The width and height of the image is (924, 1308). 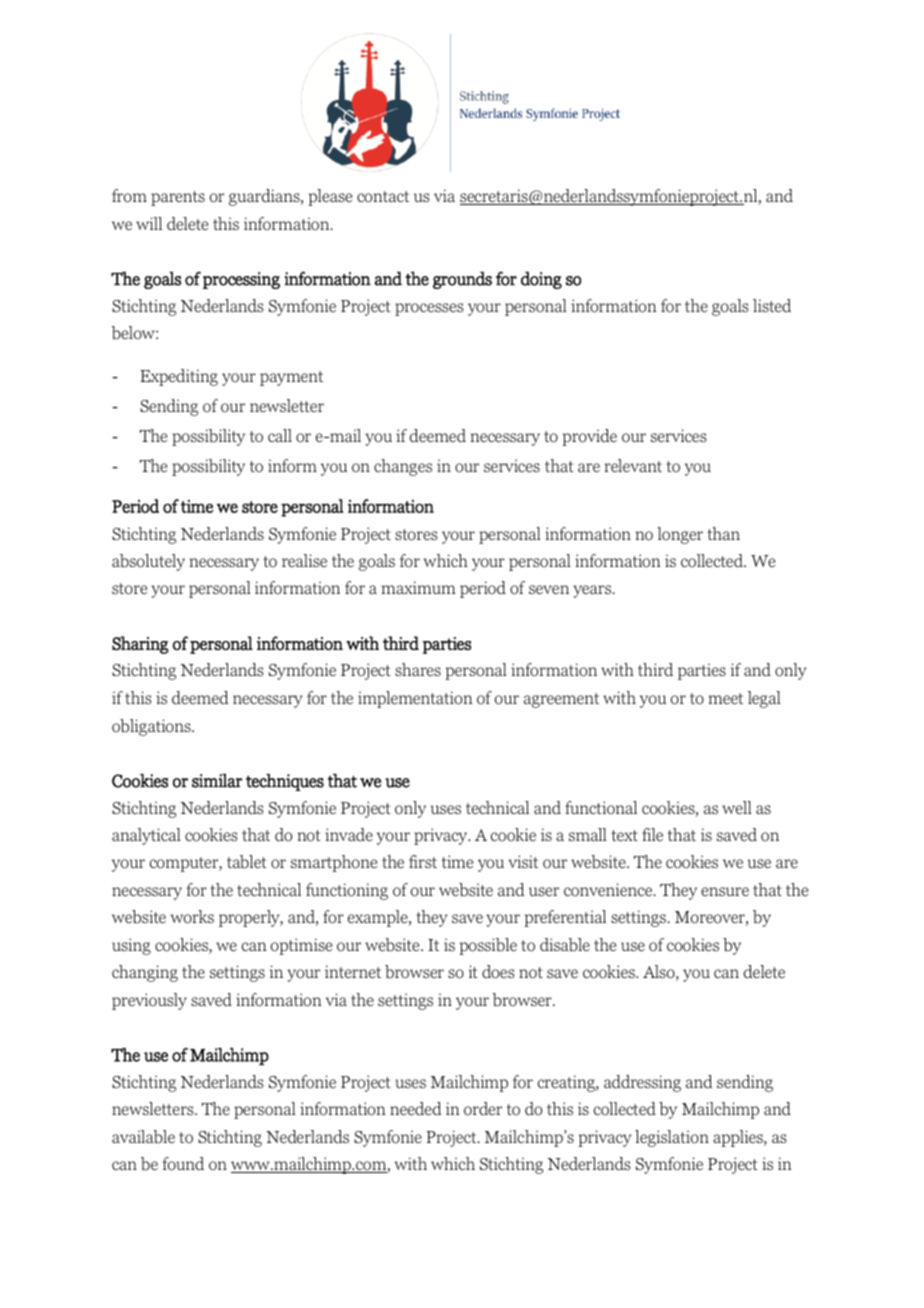 I want to click on found, so click(x=183, y=1164).
